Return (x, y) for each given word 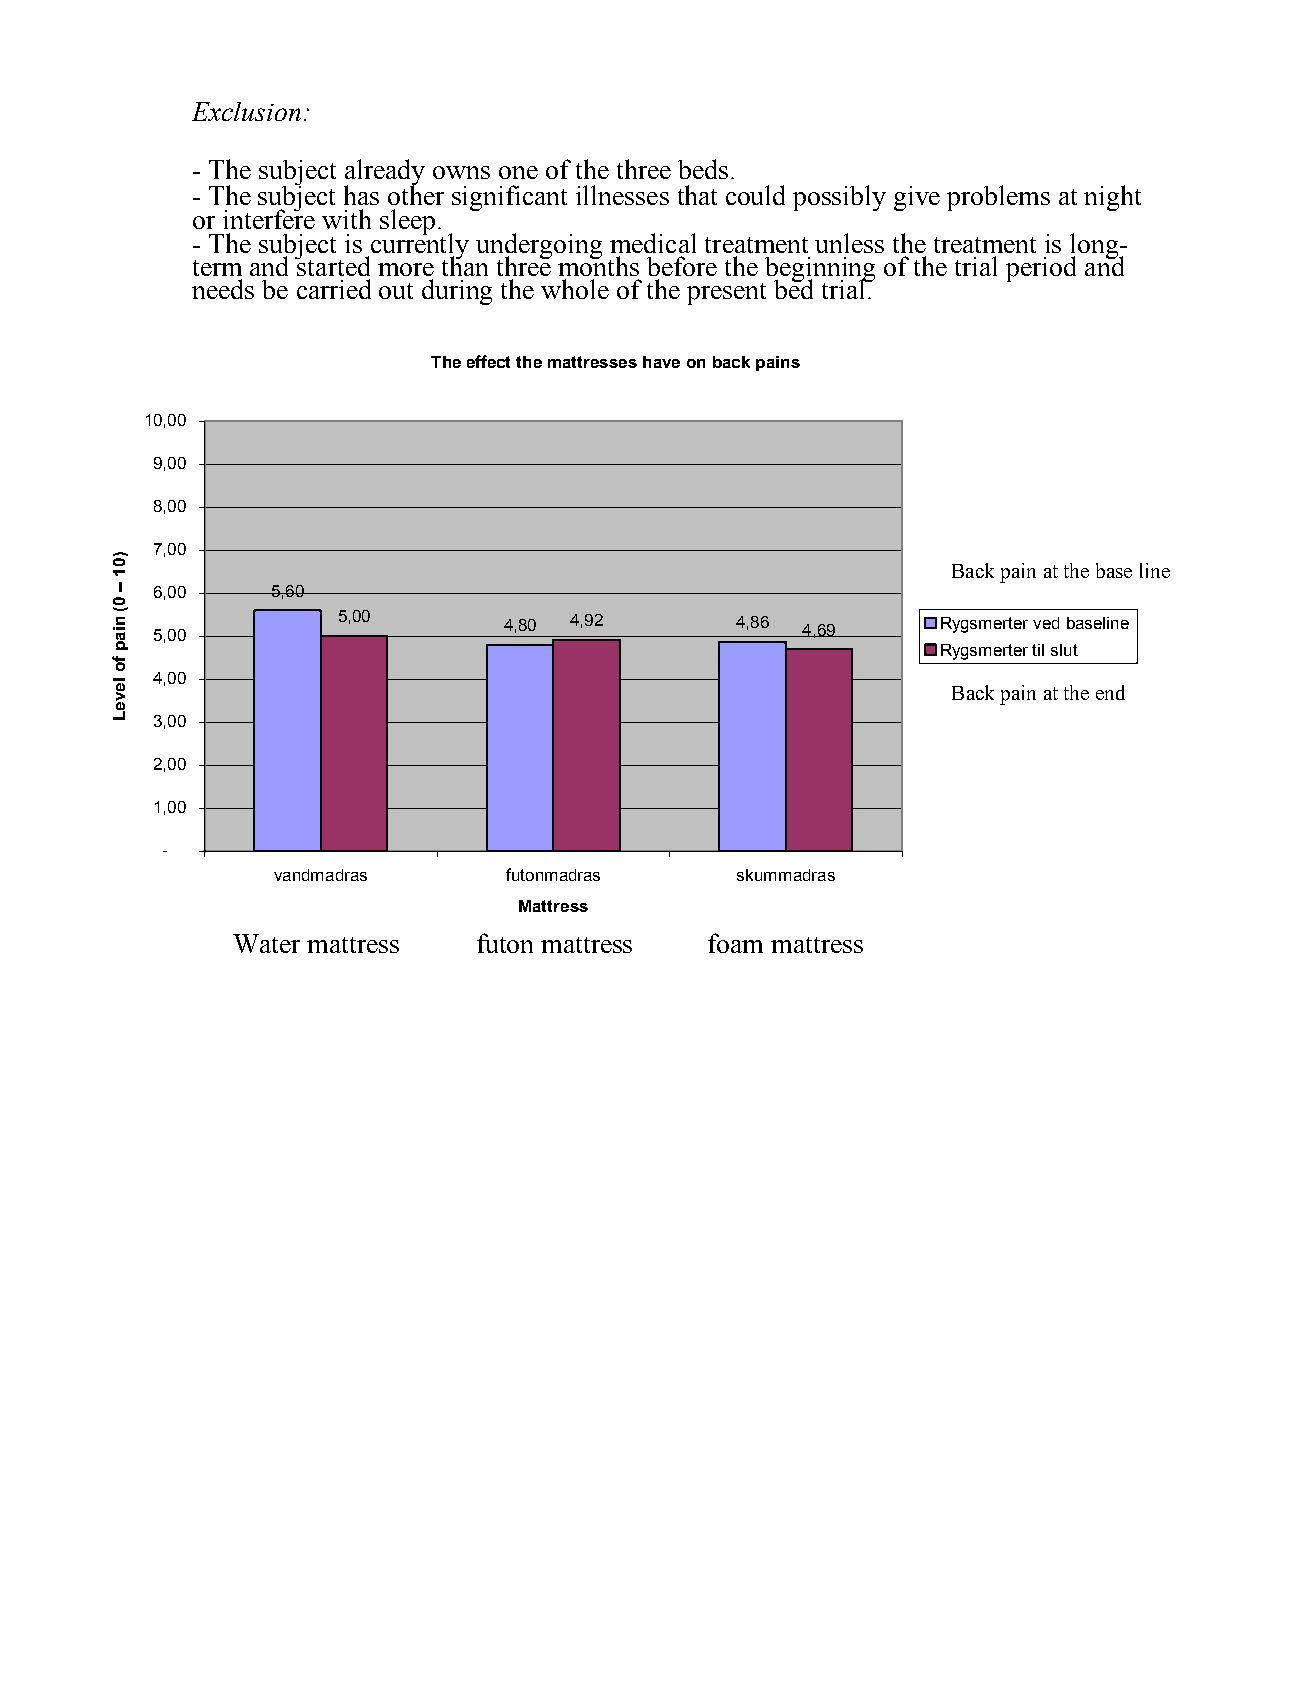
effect (488, 361)
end (1110, 692)
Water (266, 943)
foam (735, 943)
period (1041, 269)
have (661, 362)
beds (703, 169)
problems (998, 198)
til (1038, 650)
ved (1046, 623)
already (384, 173)
